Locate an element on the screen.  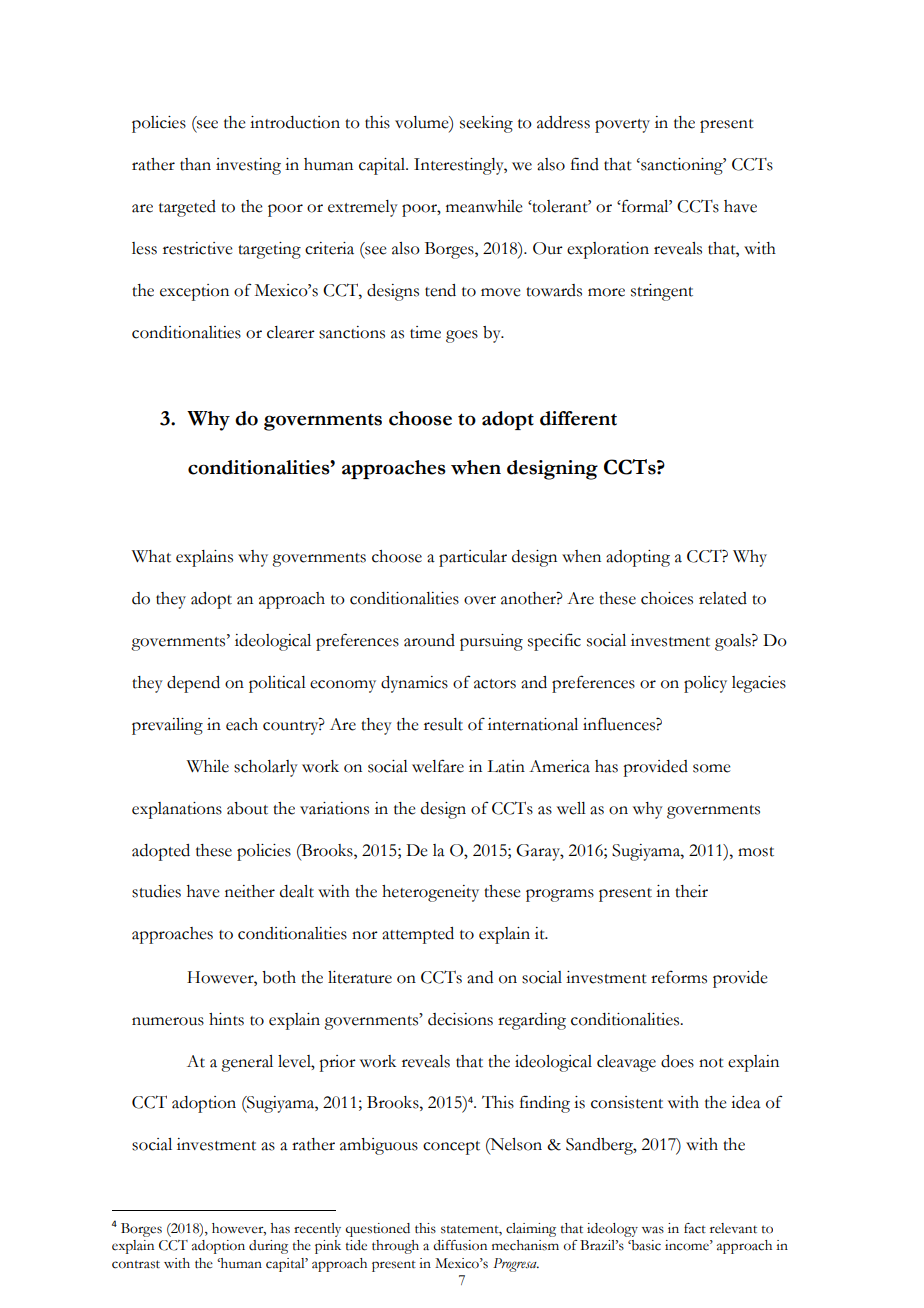
result is located at coordinates (443, 724).
